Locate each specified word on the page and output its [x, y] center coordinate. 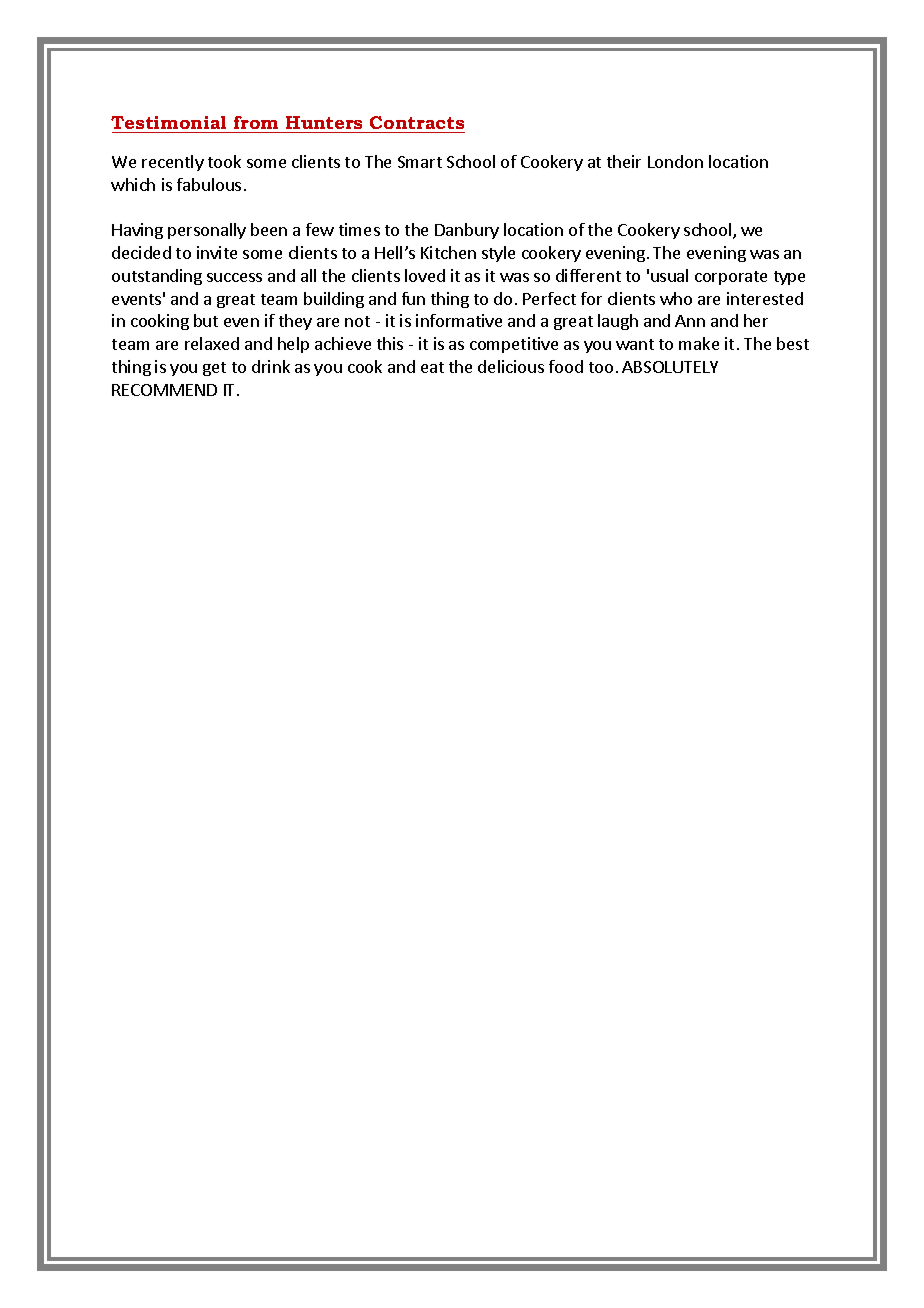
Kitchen [448, 252]
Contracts [417, 122]
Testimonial [168, 122]
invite [217, 252]
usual [669, 275]
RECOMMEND [164, 390]
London [675, 161]
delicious [511, 366]
